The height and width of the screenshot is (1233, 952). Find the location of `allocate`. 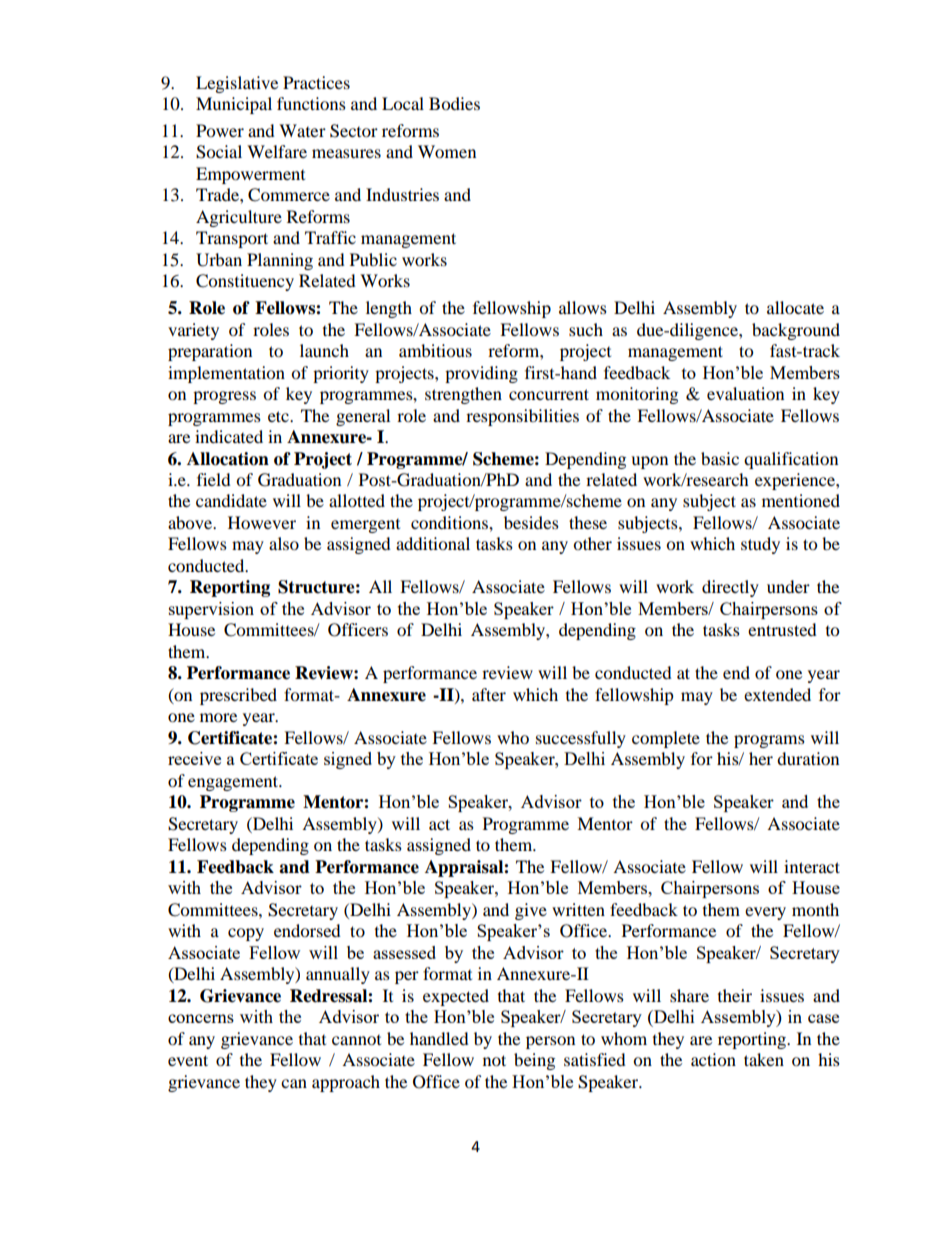

allocate is located at coordinates (795, 307).
